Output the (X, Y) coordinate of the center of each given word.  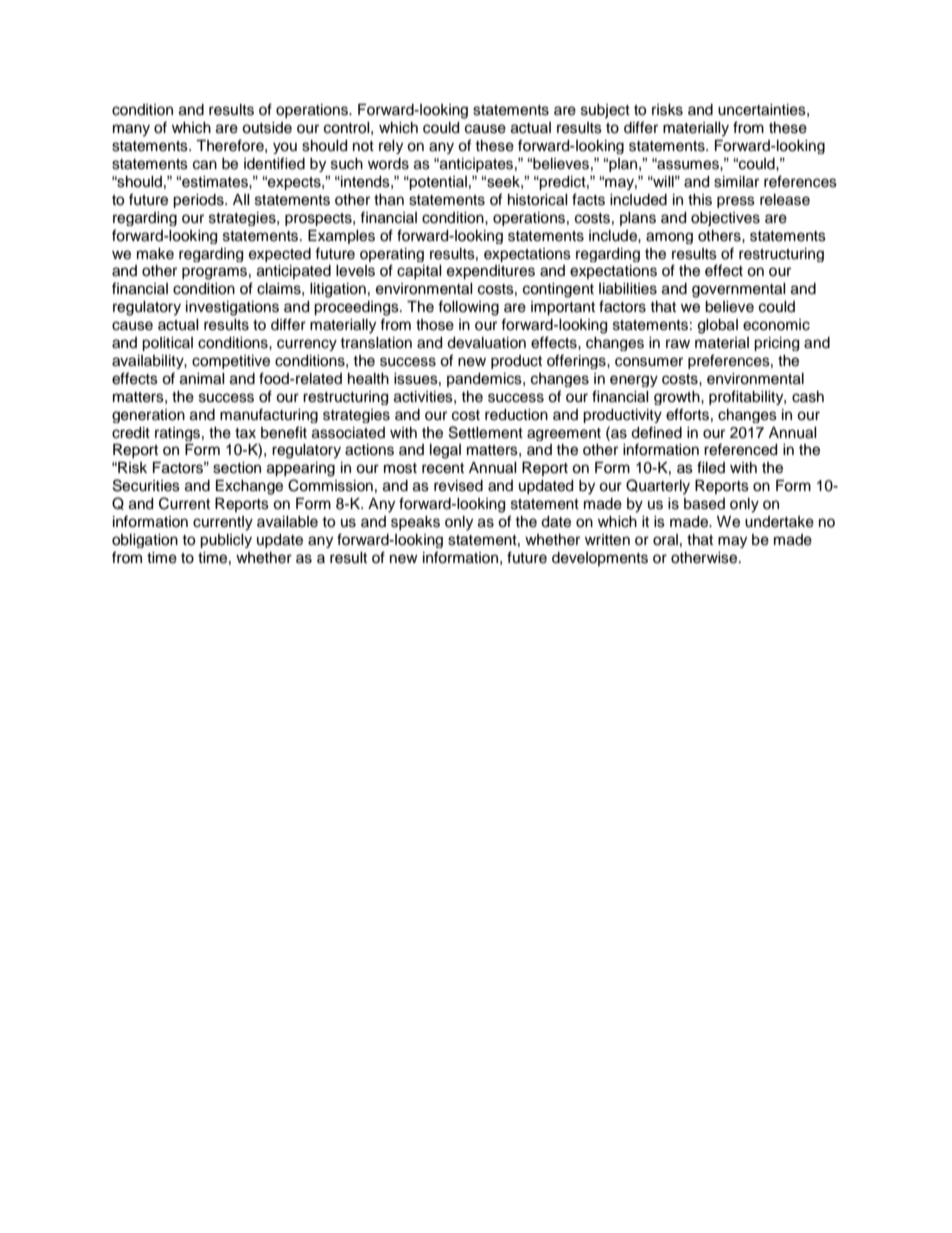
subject (605, 111)
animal (202, 379)
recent (443, 468)
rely (391, 147)
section (237, 468)
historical (538, 200)
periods (199, 201)
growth (678, 398)
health (368, 379)
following (468, 308)
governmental (739, 290)
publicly (226, 541)
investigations (232, 308)
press (736, 202)
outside (267, 128)
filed (711, 467)
